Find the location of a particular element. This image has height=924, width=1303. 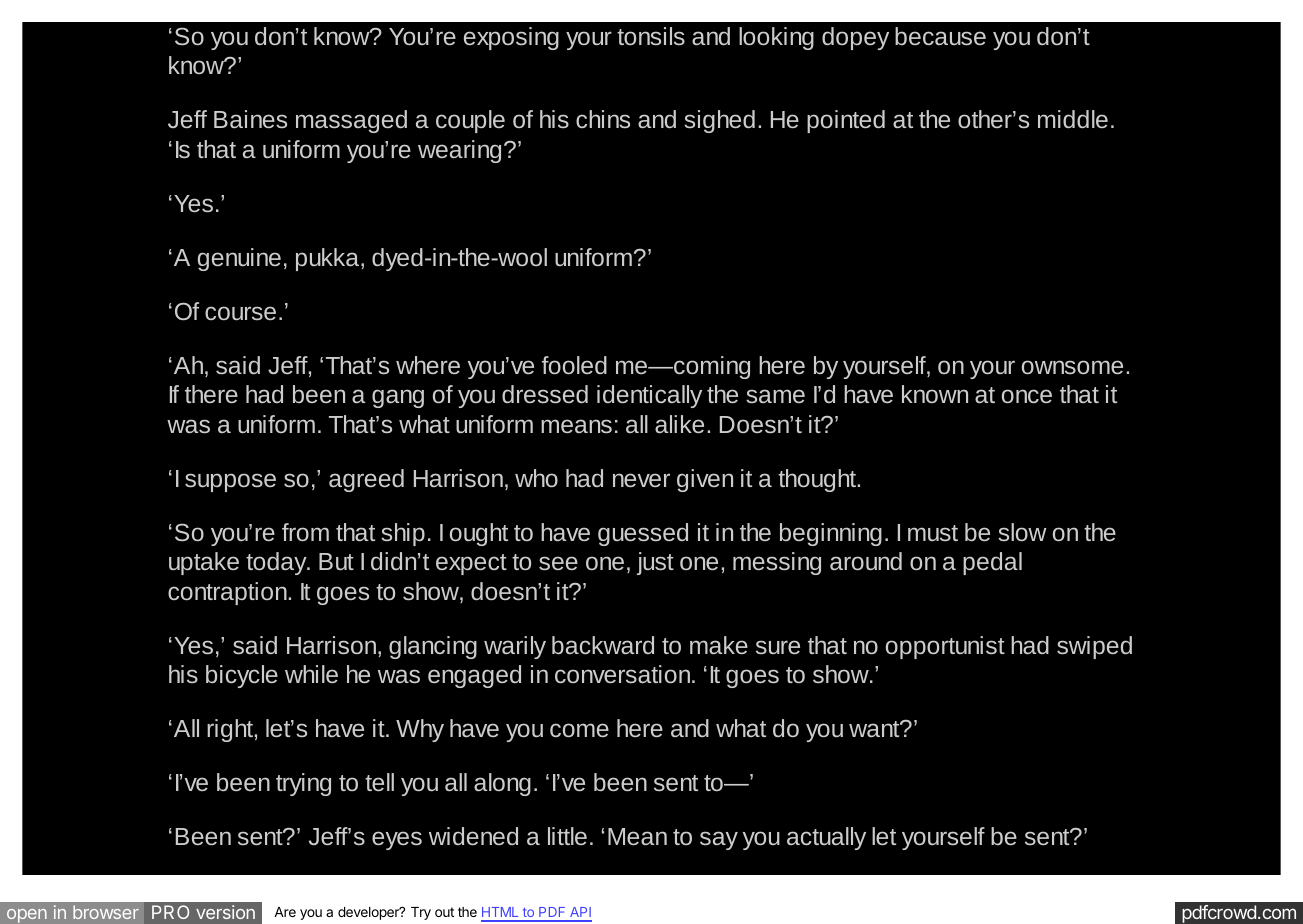

because is located at coordinates (940, 36).
